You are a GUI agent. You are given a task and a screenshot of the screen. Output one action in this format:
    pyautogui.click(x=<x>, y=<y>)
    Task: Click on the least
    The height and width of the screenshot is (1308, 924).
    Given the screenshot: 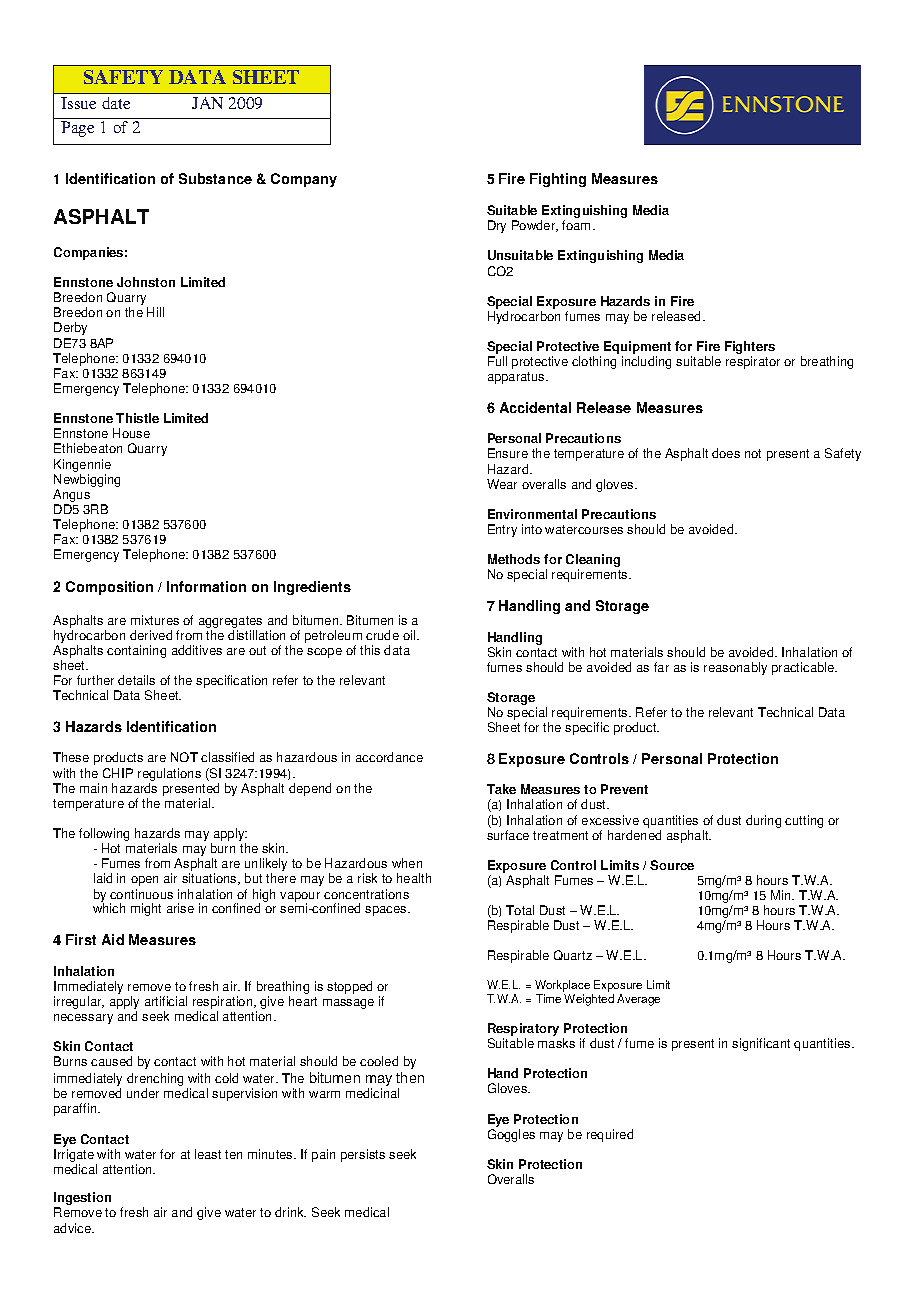 What is the action you would take?
    pyautogui.click(x=208, y=1154)
